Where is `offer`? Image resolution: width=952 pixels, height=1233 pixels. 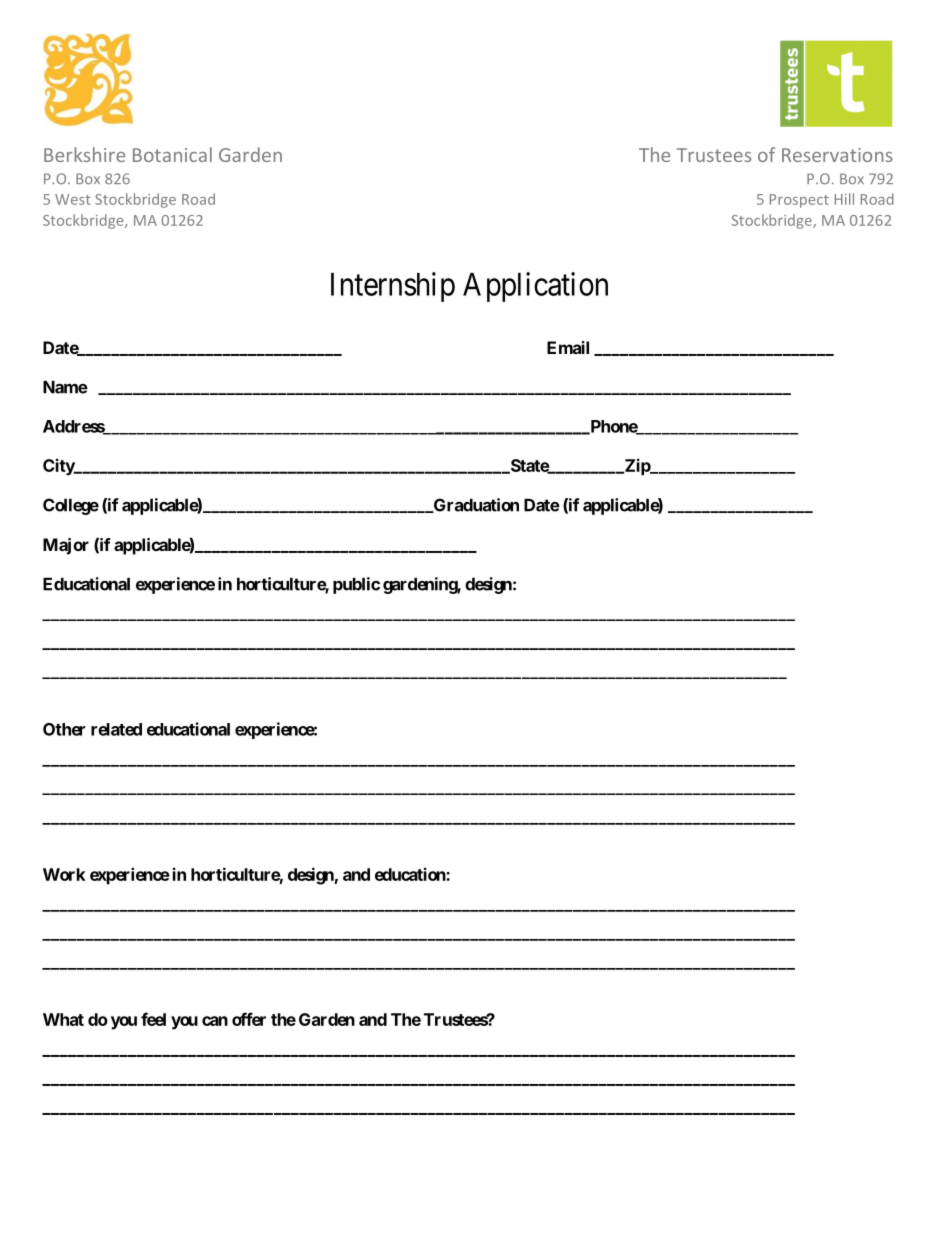
offer is located at coordinates (249, 1019).
